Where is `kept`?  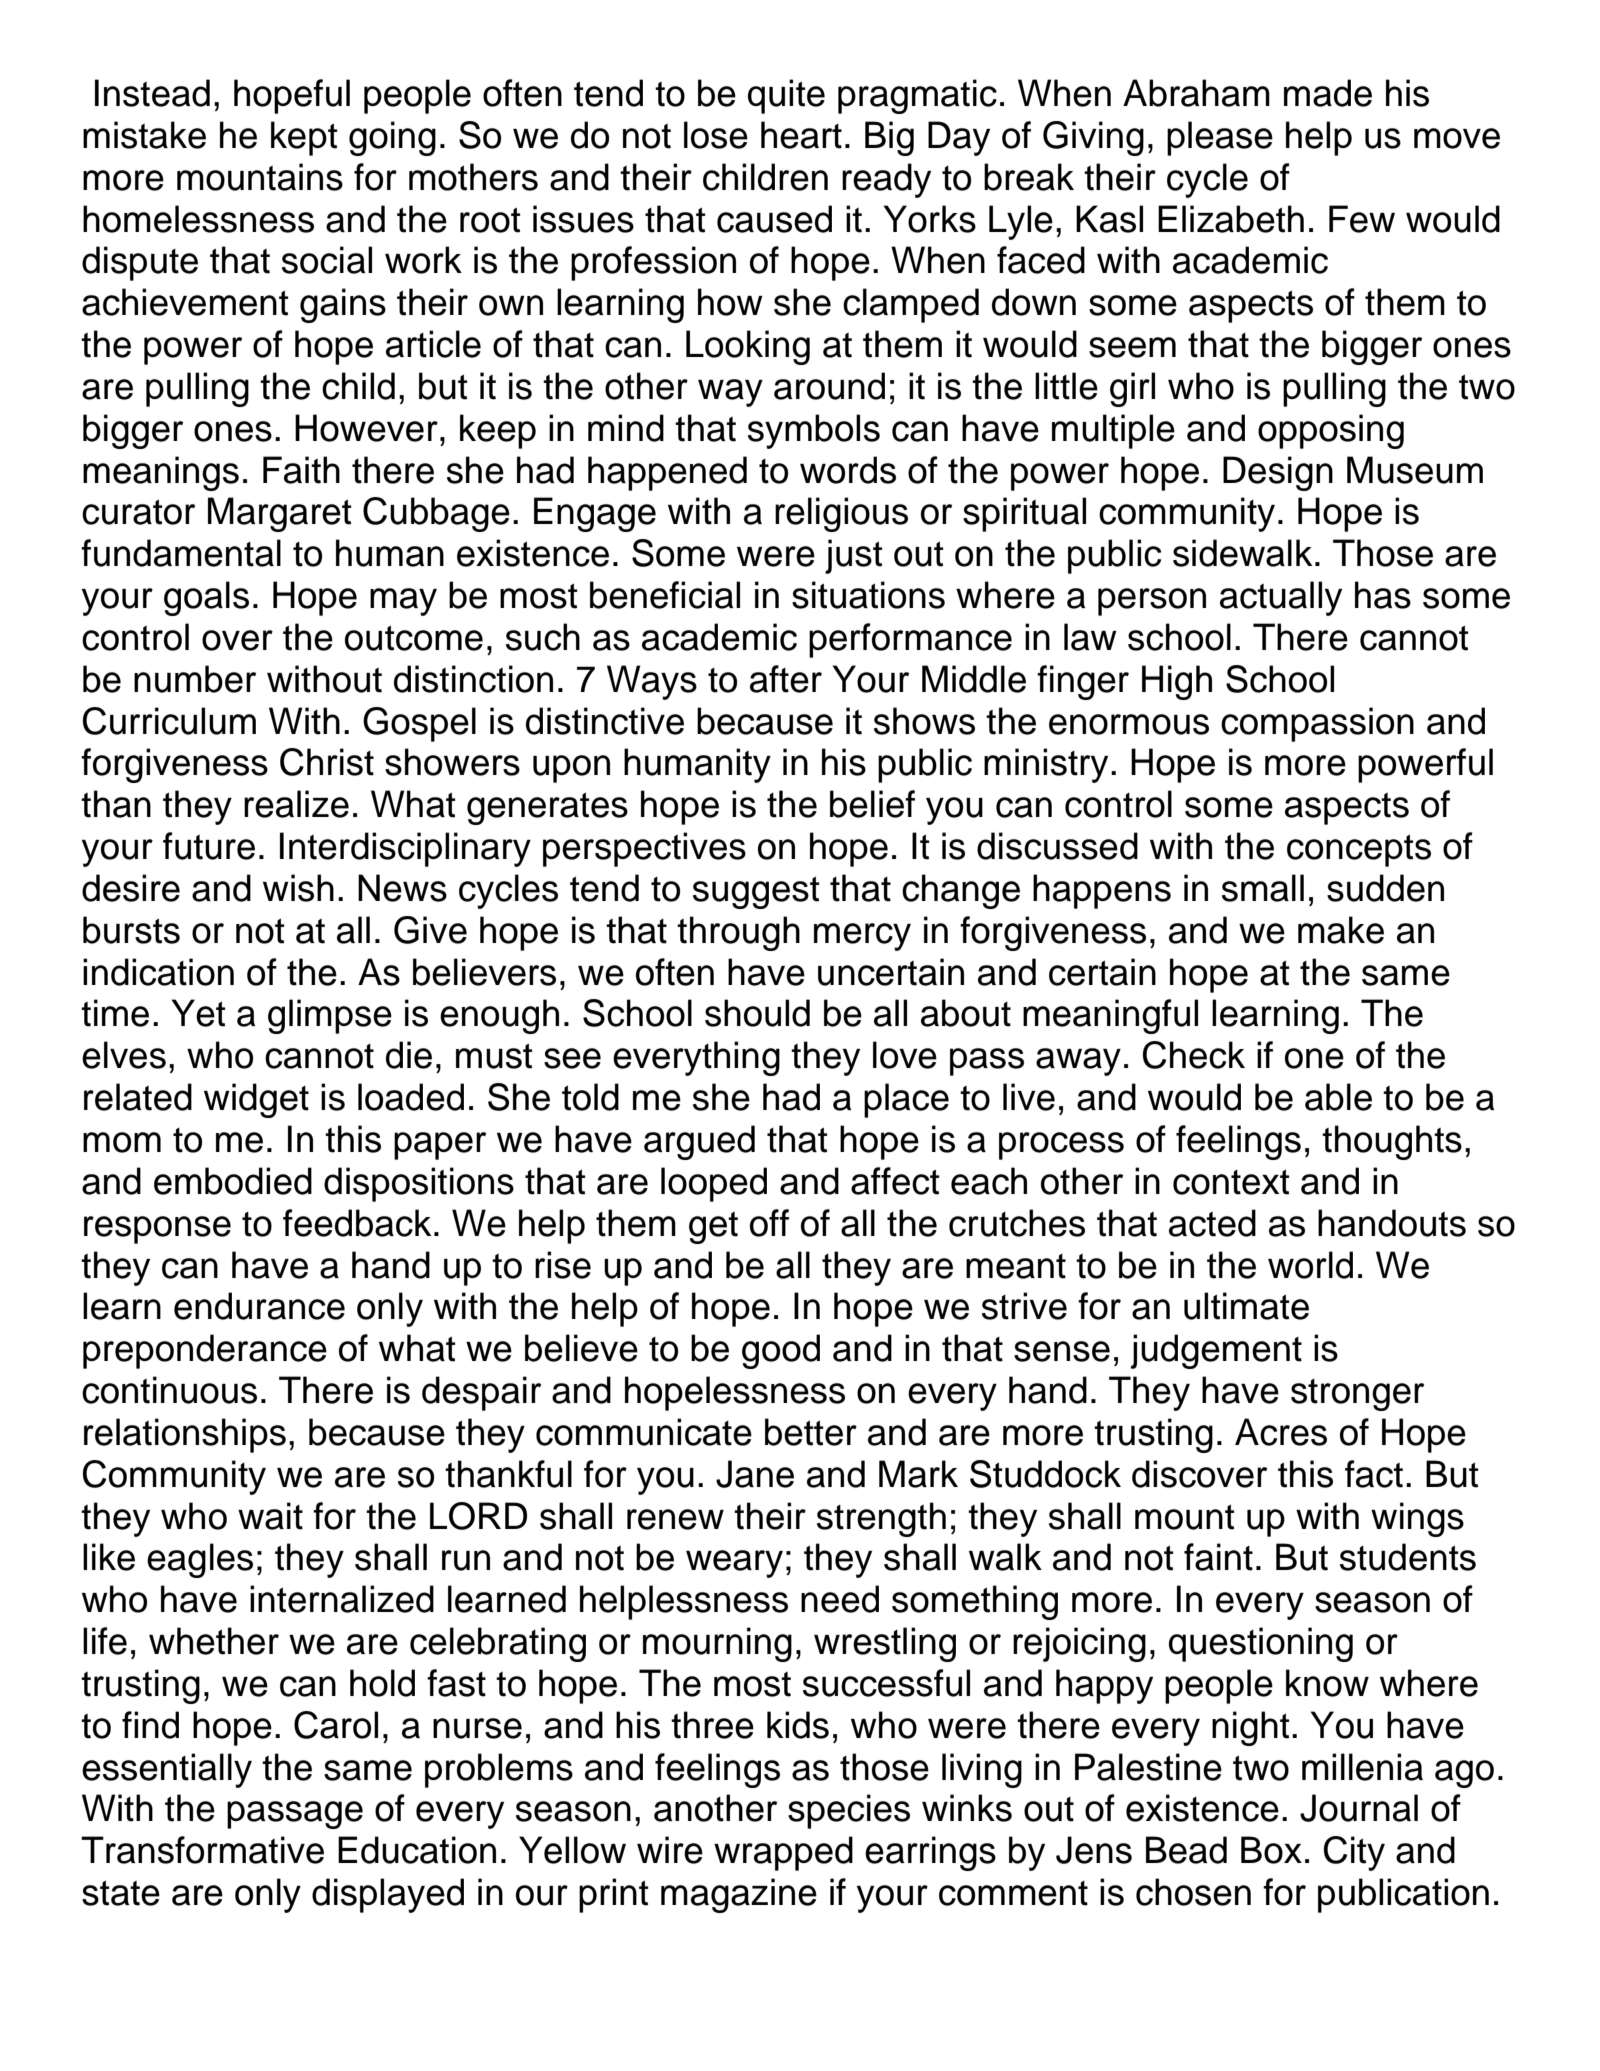
kept is located at coordinates (304, 138).
